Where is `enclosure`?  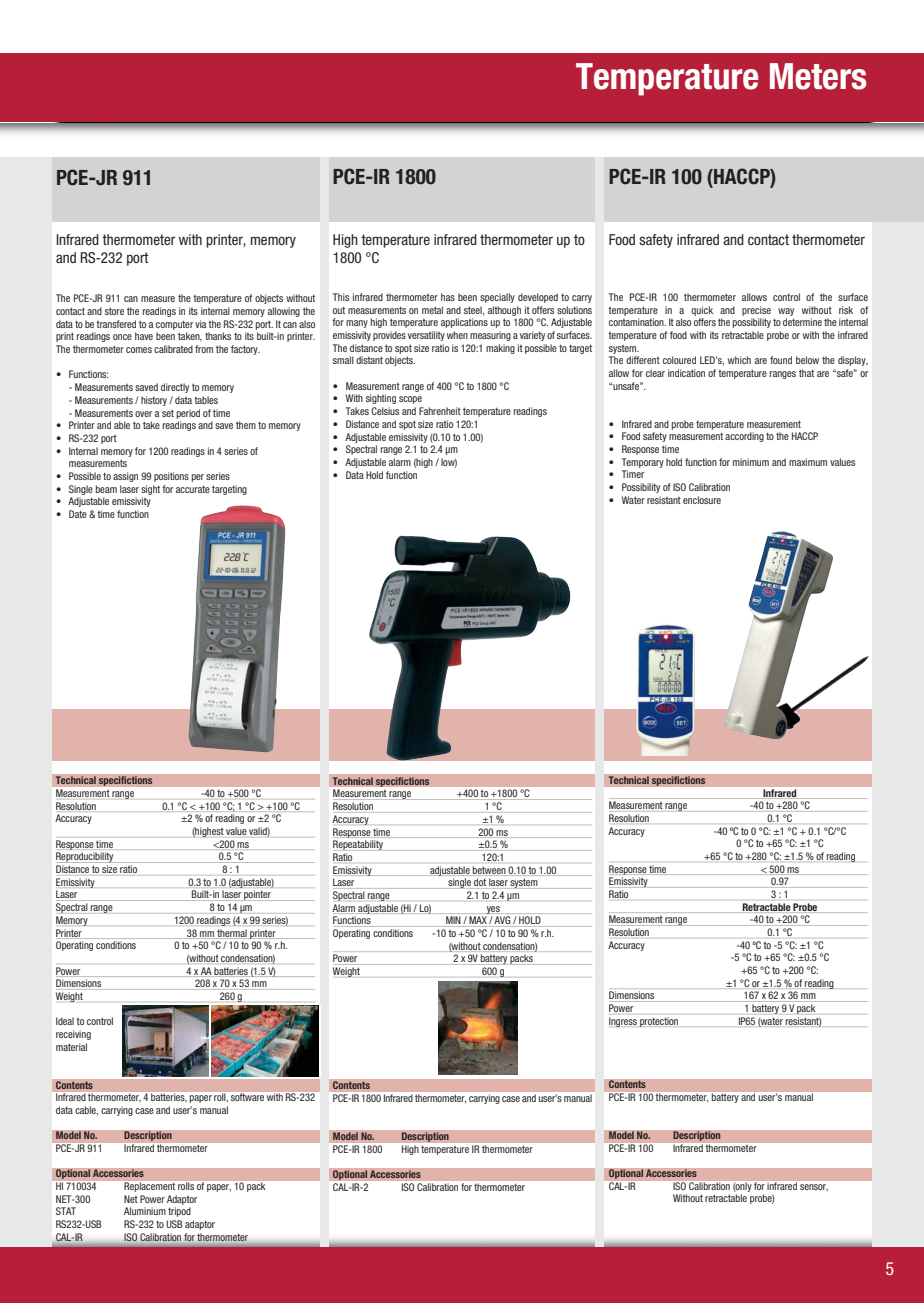
enclosure is located at coordinates (702, 500).
